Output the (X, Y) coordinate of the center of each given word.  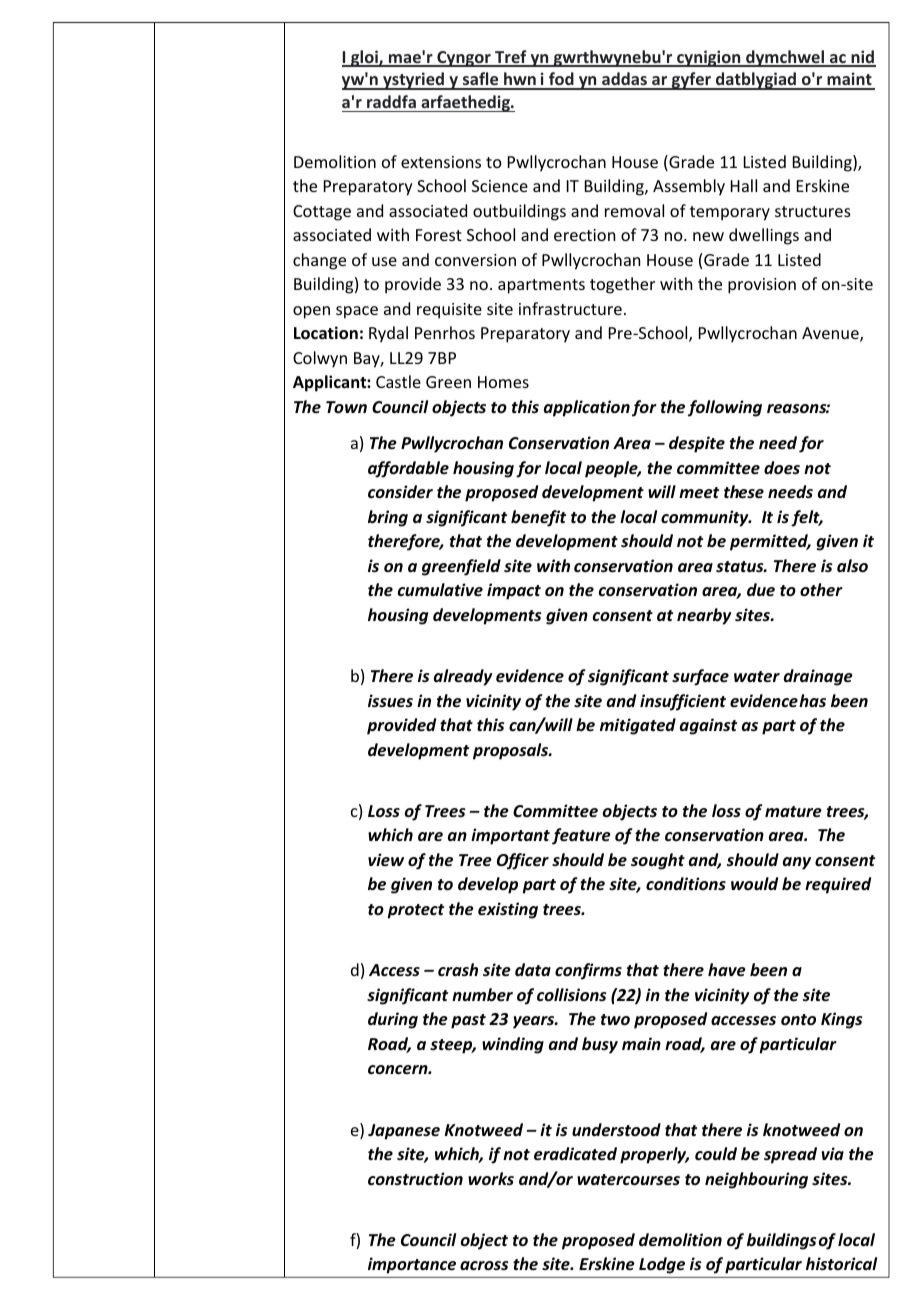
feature (581, 836)
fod (561, 80)
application (587, 408)
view (386, 859)
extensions (441, 162)
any (797, 863)
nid (862, 58)
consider (400, 492)
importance (412, 1265)
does (782, 467)
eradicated (575, 1154)
